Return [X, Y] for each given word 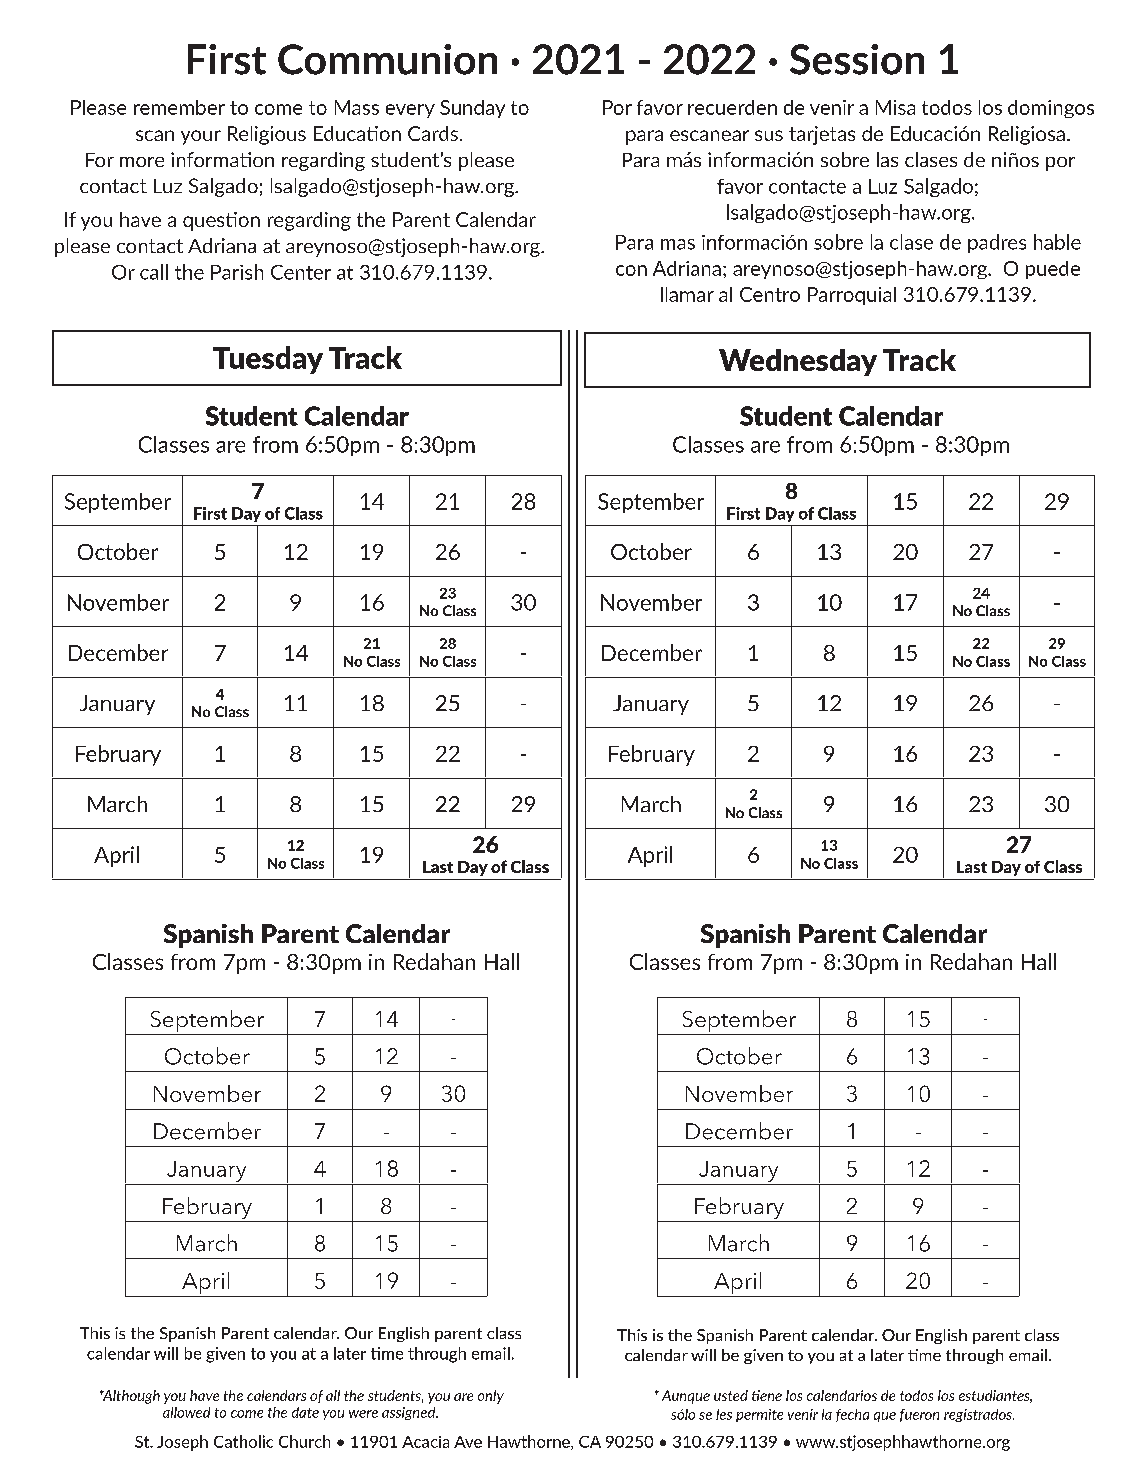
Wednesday [798, 362]
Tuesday [268, 360]
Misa [895, 107]
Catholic [243, 1441]
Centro [770, 294]
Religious [267, 135]
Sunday [472, 109]
